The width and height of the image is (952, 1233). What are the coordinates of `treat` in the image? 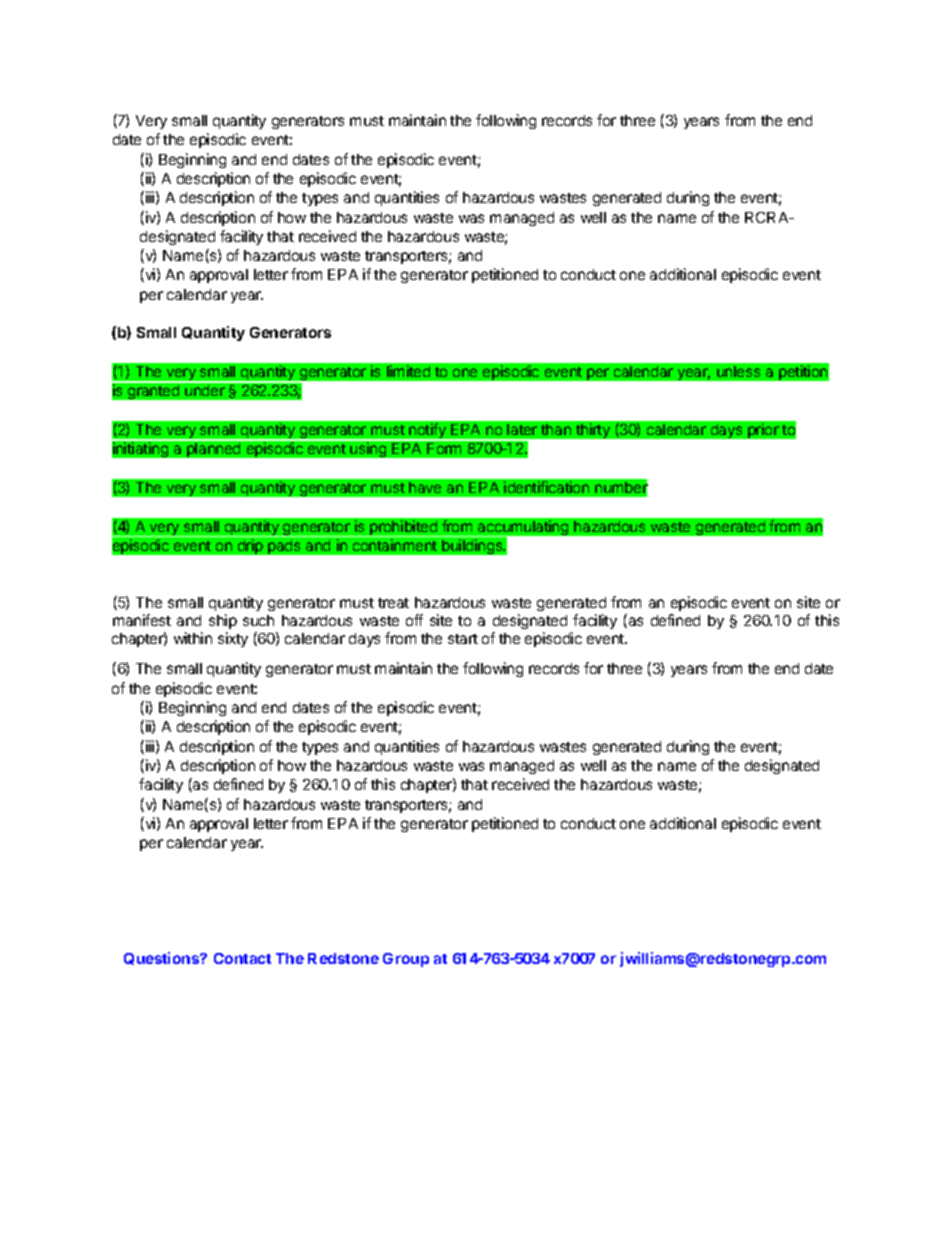 It's located at (393, 603).
